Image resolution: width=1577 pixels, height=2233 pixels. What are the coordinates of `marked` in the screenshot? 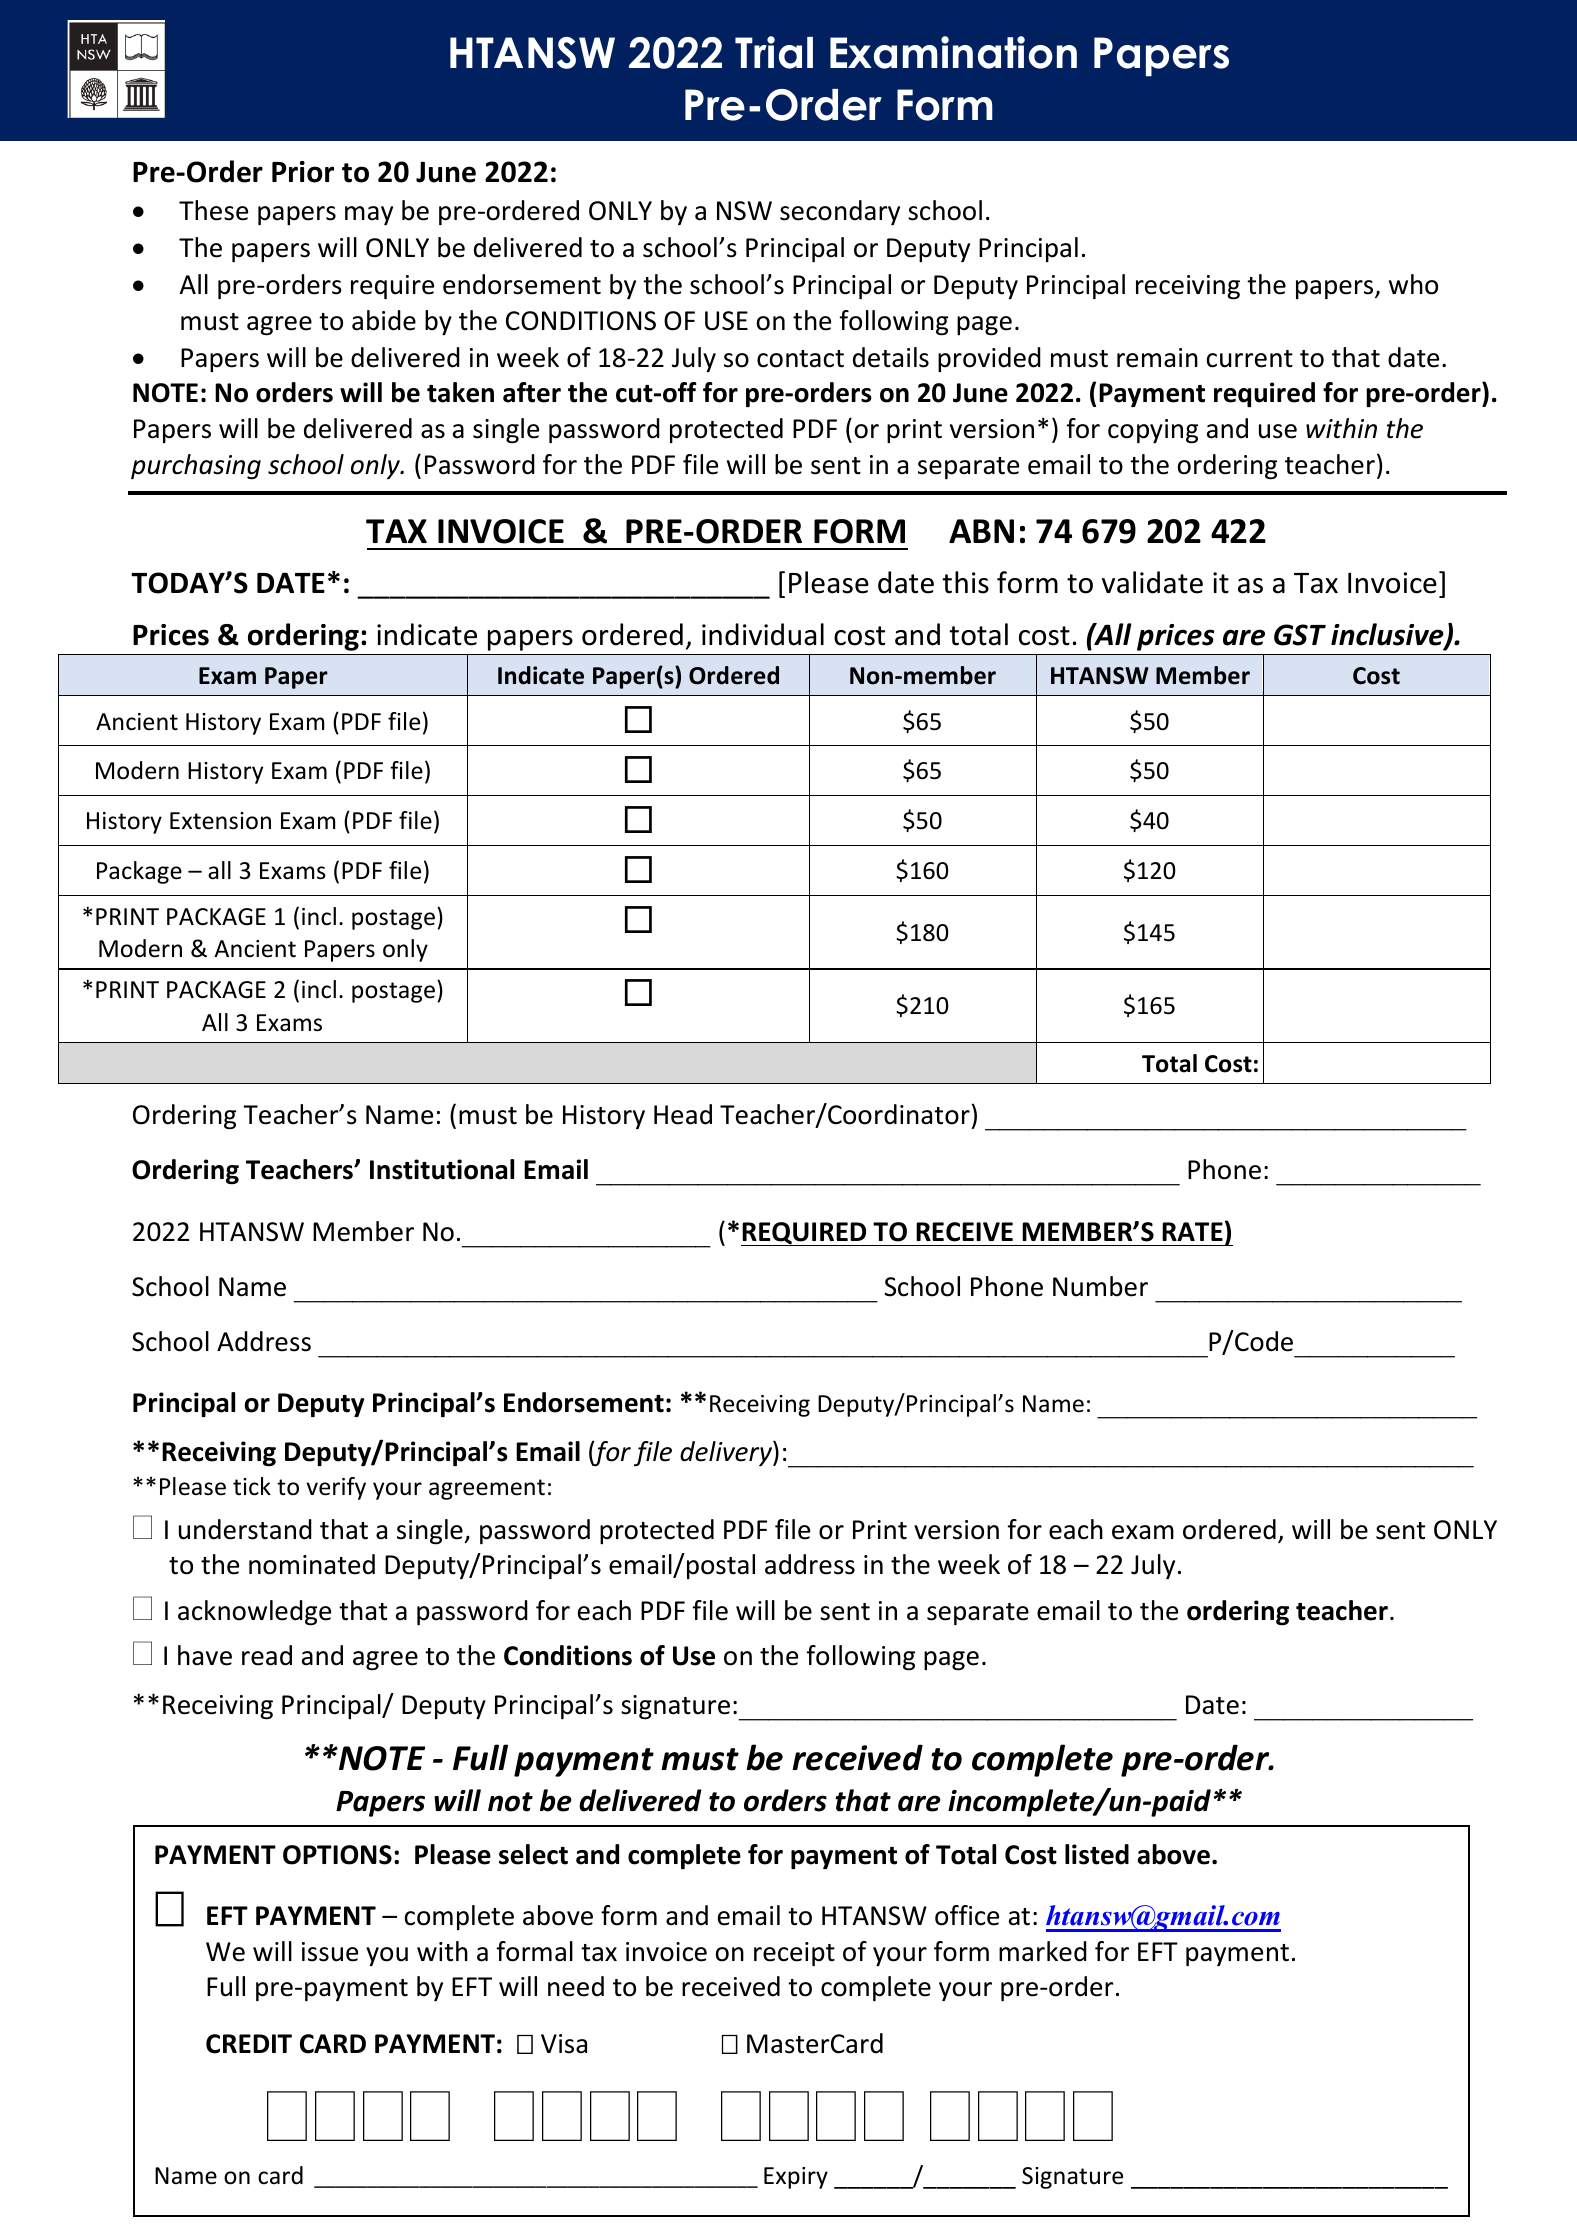 It's located at (1043, 1951).
